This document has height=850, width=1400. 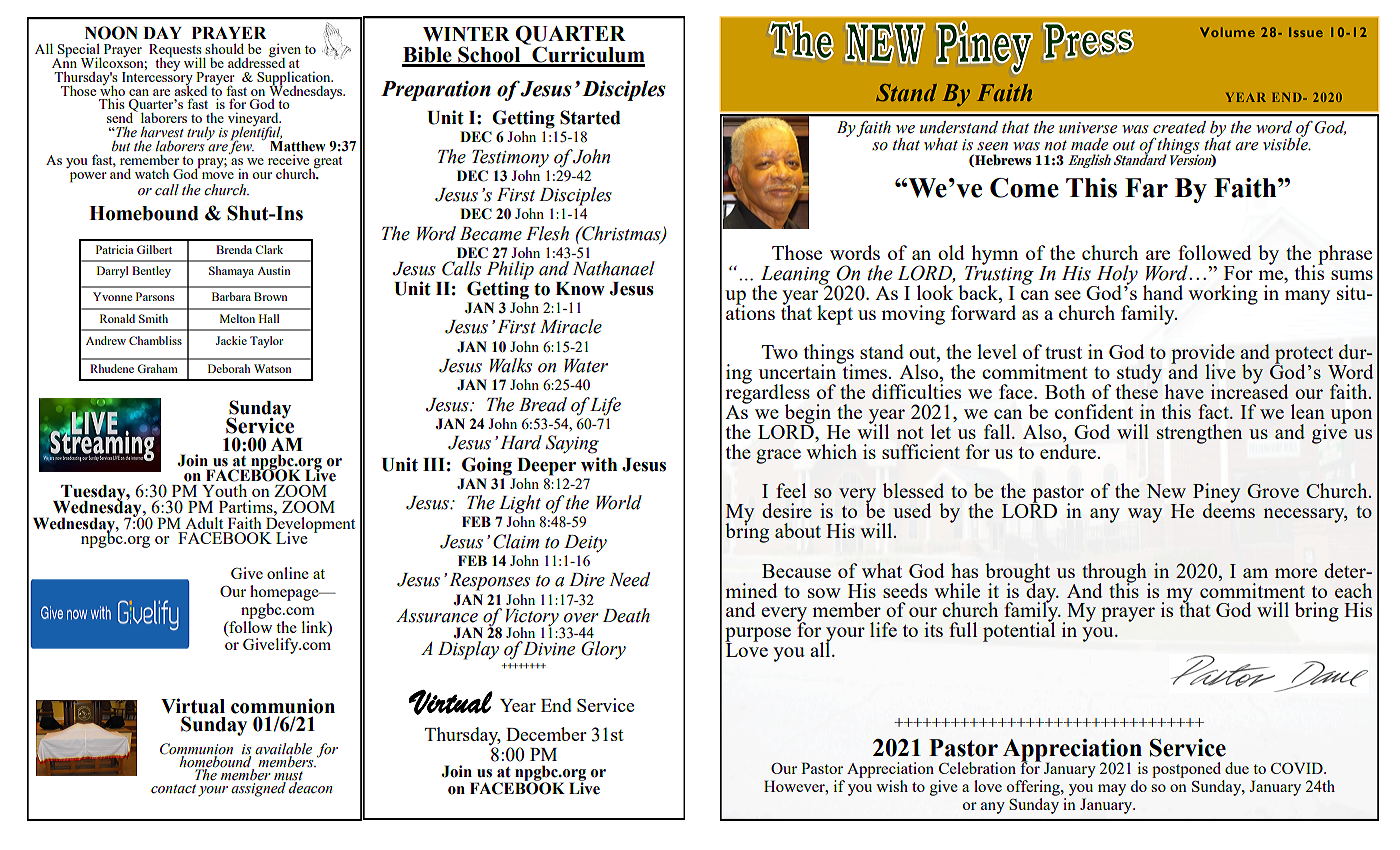 What do you see at coordinates (767, 394) in the document?
I see `regardless` at bounding box center [767, 394].
